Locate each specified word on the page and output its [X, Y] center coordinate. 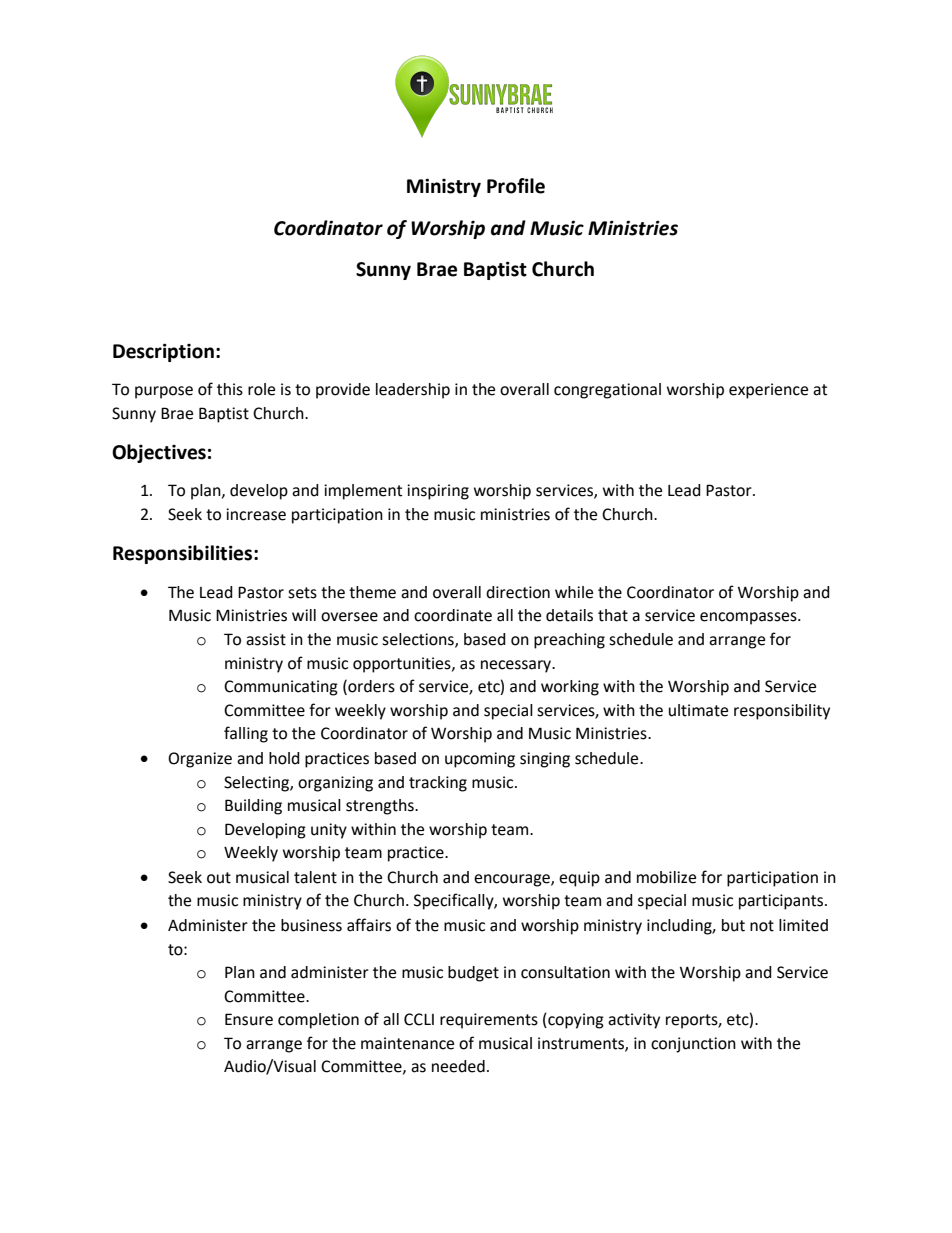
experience [768, 391]
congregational [607, 391]
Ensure [249, 1019]
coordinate [453, 615]
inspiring [438, 492]
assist [266, 639]
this [230, 389]
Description [163, 352]
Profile [516, 186]
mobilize [666, 877]
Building [253, 807]
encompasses [749, 618]
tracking [438, 784]
